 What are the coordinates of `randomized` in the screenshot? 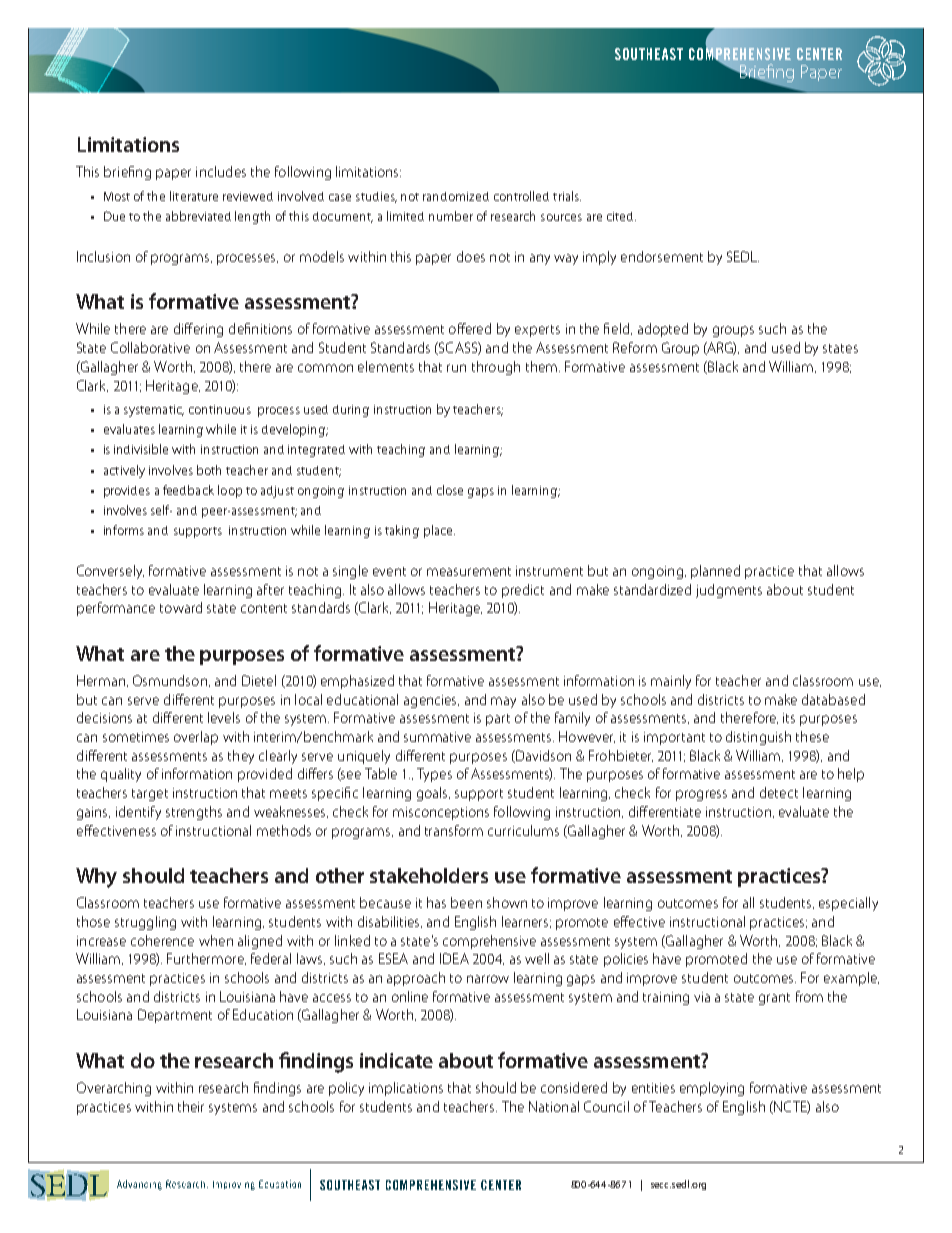 It's located at (456, 196).
